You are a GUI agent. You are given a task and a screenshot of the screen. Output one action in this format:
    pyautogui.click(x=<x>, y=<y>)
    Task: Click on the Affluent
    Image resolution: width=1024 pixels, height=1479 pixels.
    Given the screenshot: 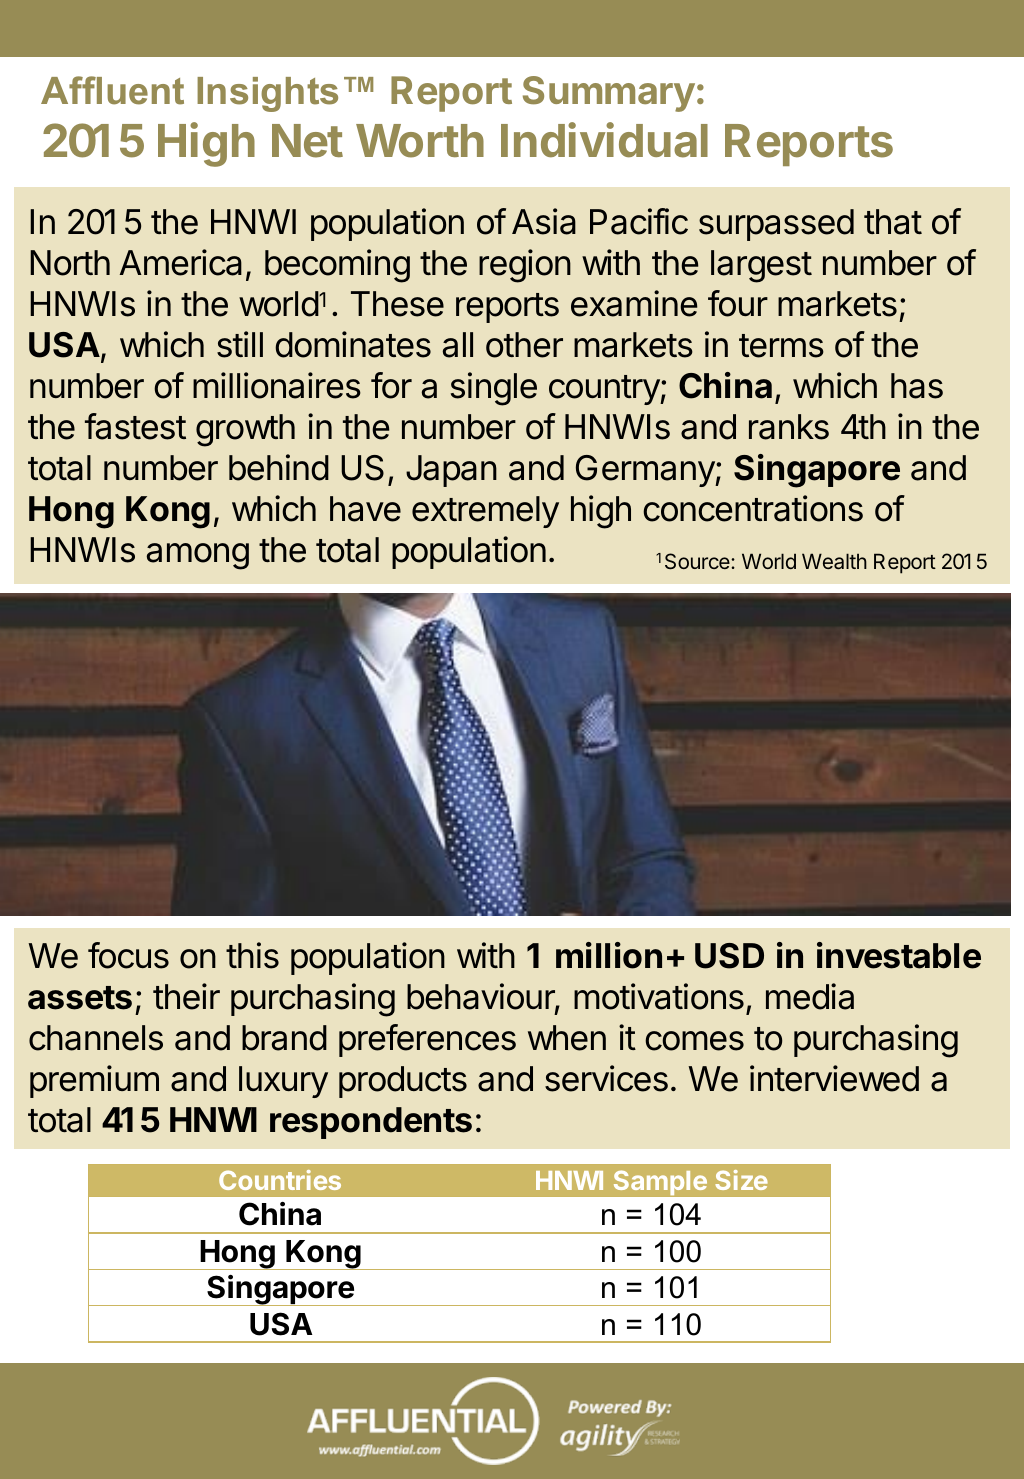 What is the action you would take?
    pyautogui.click(x=112, y=90)
